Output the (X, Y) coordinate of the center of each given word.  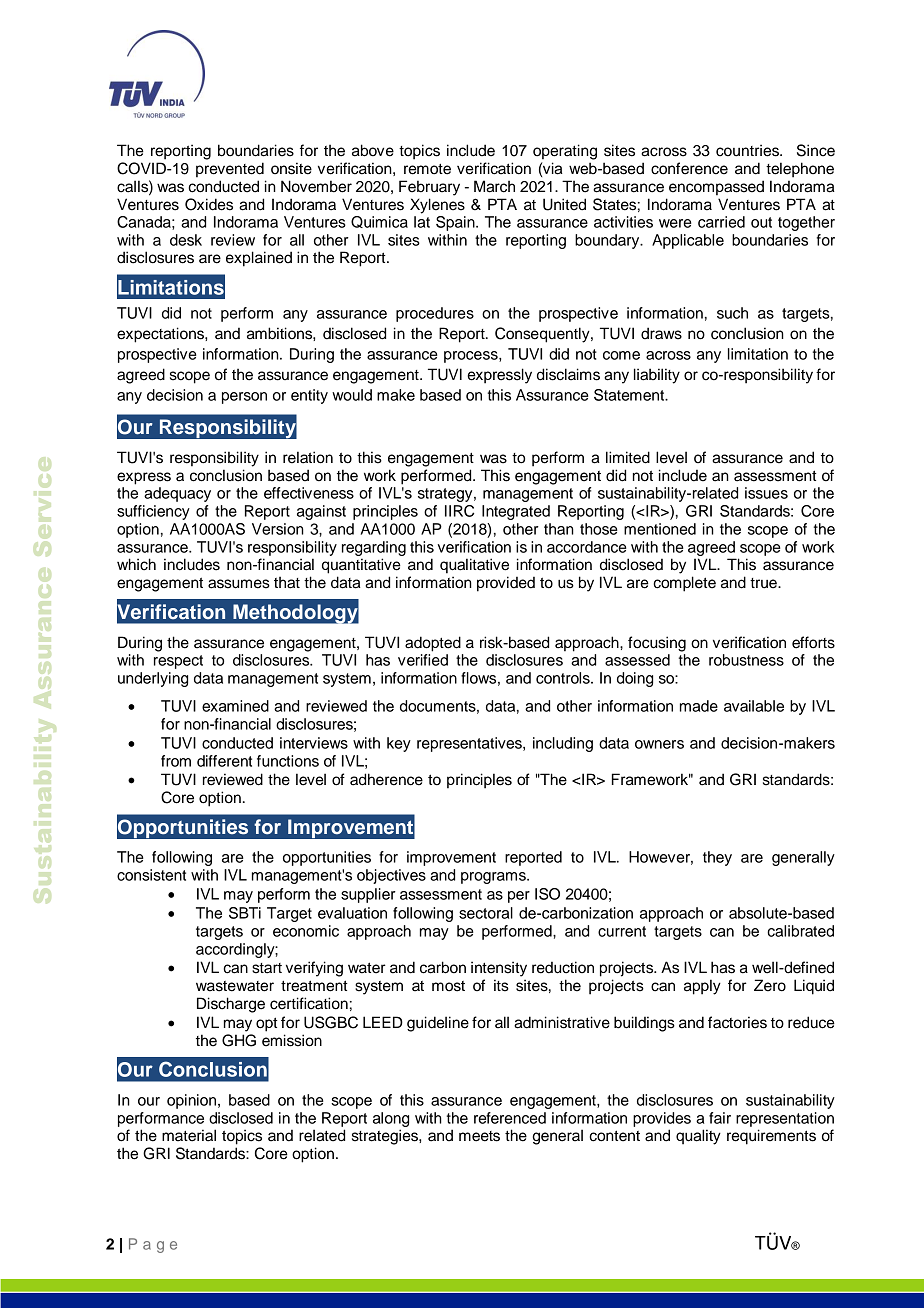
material (189, 1135)
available (754, 706)
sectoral (486, 913)
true (764, 583)
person (244, 398)
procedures (435, 314)
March (494, 186)
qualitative (474, 566)
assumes (239, 584)
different (224, 761)
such (732, 313)
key (399, 744)
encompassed (716, 188)
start (267, 968)
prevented (230, 170)
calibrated (800, 931)
